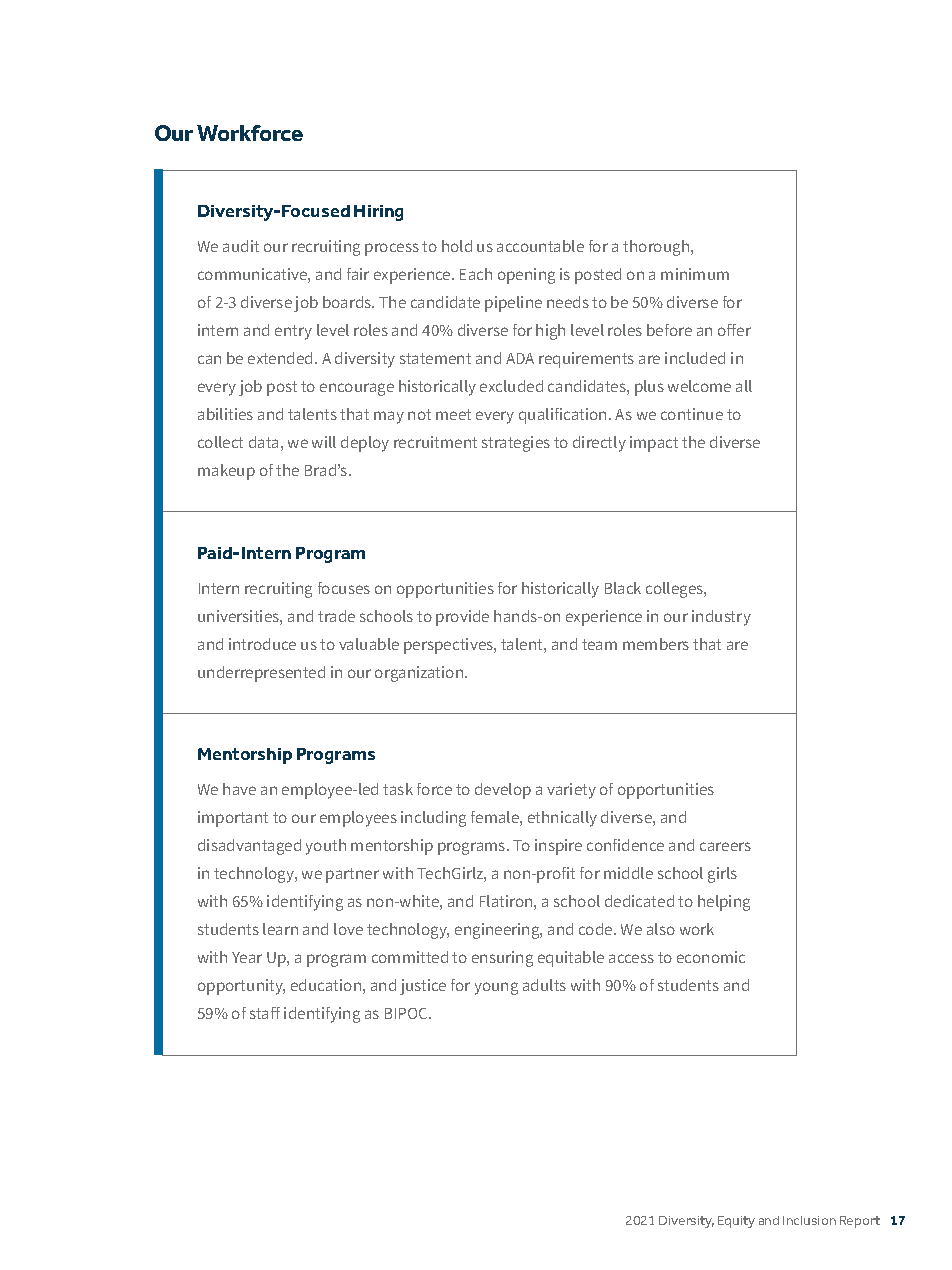 This screenshot has height=1270, width=952. What do you see at coordinates (736, 1222) in the screenshot?
I see `Equity` at bounding box center [736, 1222].
